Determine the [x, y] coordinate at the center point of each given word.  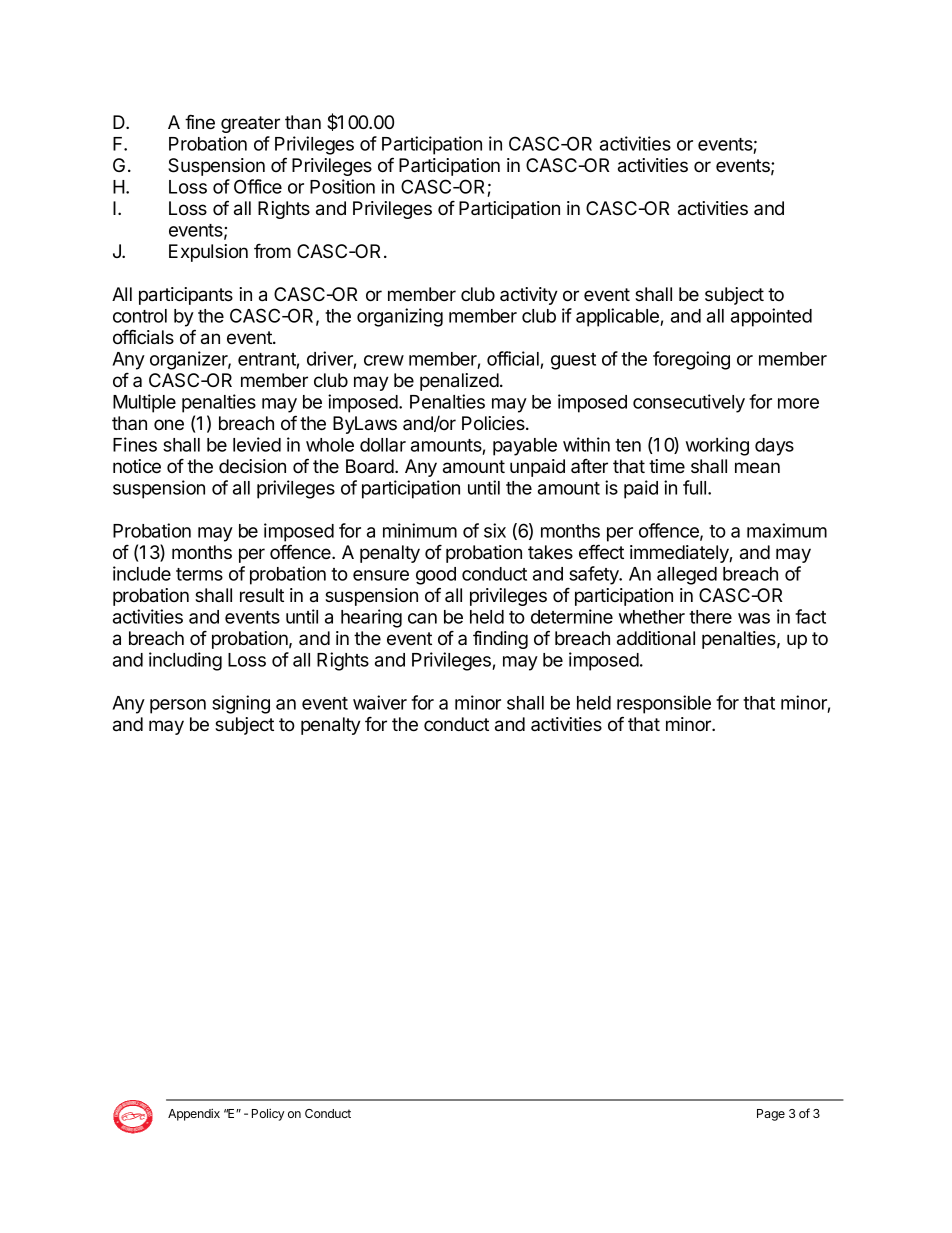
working [717, 446]
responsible [664, 704]
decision [252, 466]
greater [250, 124]
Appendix [194, 1114]
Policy [268, 1114]
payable [525, 447]
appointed [771, 317]
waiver [380, 702]
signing [241, 704]
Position [342, 186]
